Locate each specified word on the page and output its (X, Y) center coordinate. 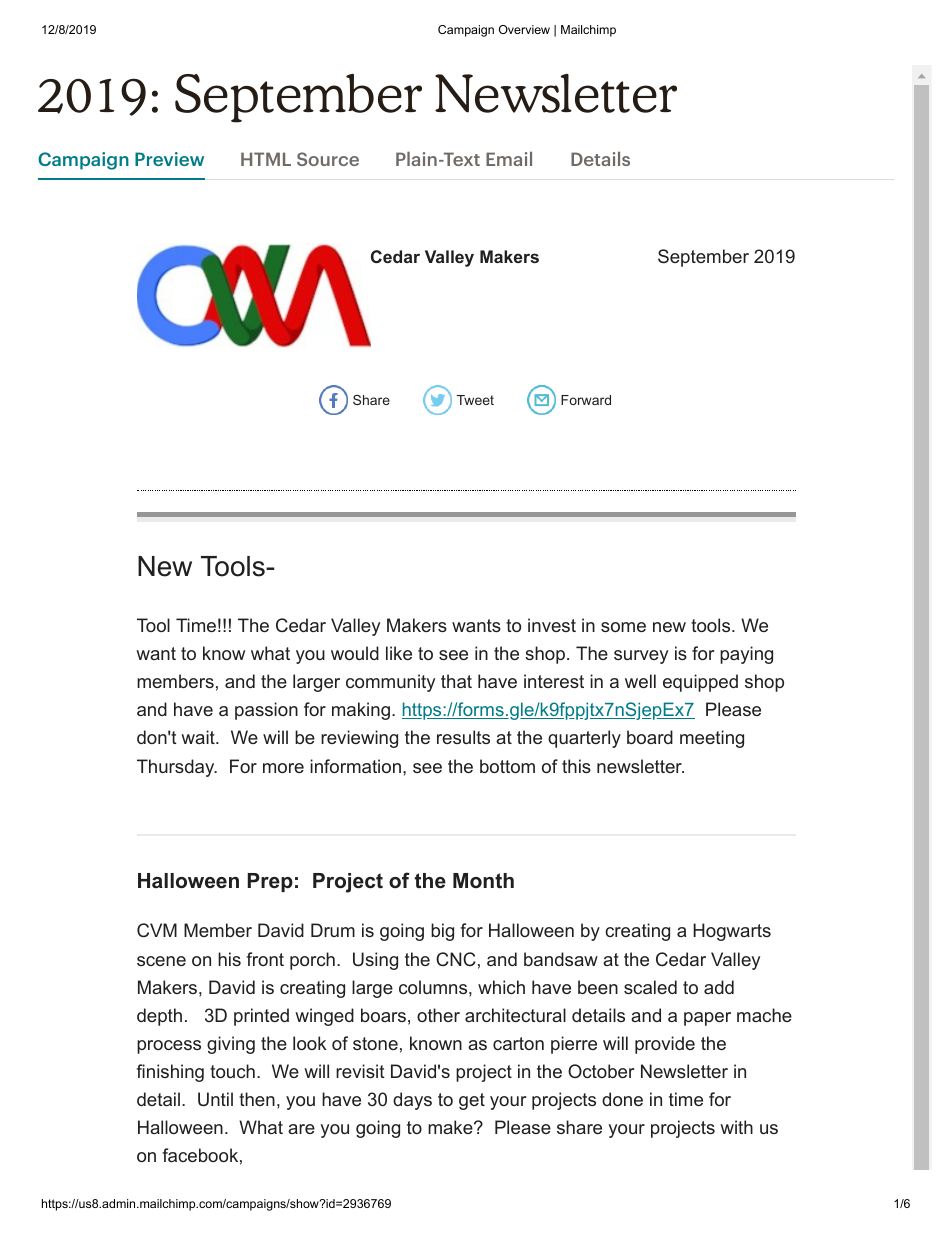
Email (509, 159)
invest (552, 625)
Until (215, 1099)
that (456, 681)
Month (483, 881)
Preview (169, 159)
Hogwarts (732, 932)
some (623, 627)
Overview (524, 29)
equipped (700, 683)
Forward (586, 400)
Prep (270, 882)
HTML (266, 159)
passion (266, 711)
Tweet (475, 400)
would (355, 653)
